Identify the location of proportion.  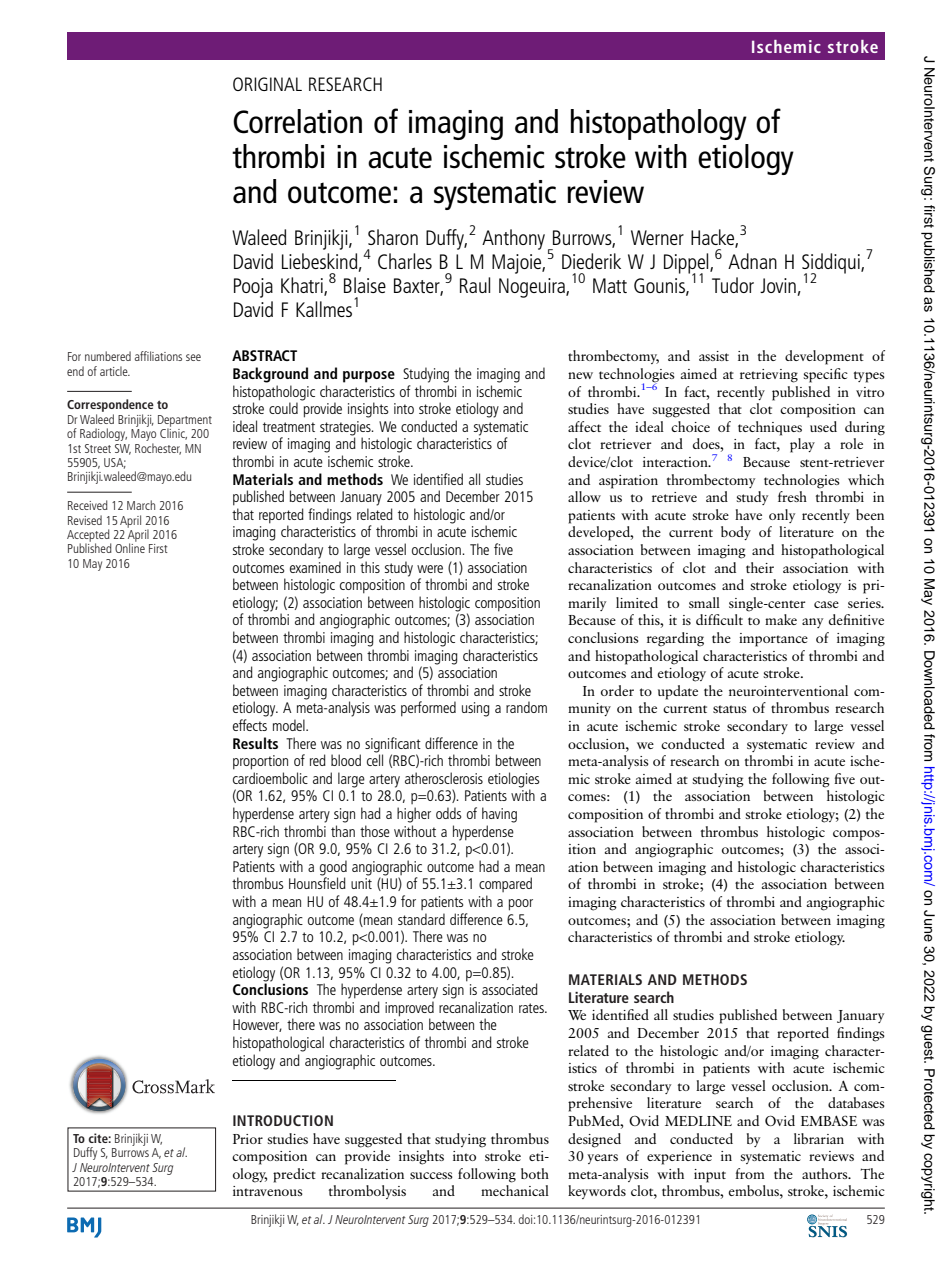
(260, 762).
